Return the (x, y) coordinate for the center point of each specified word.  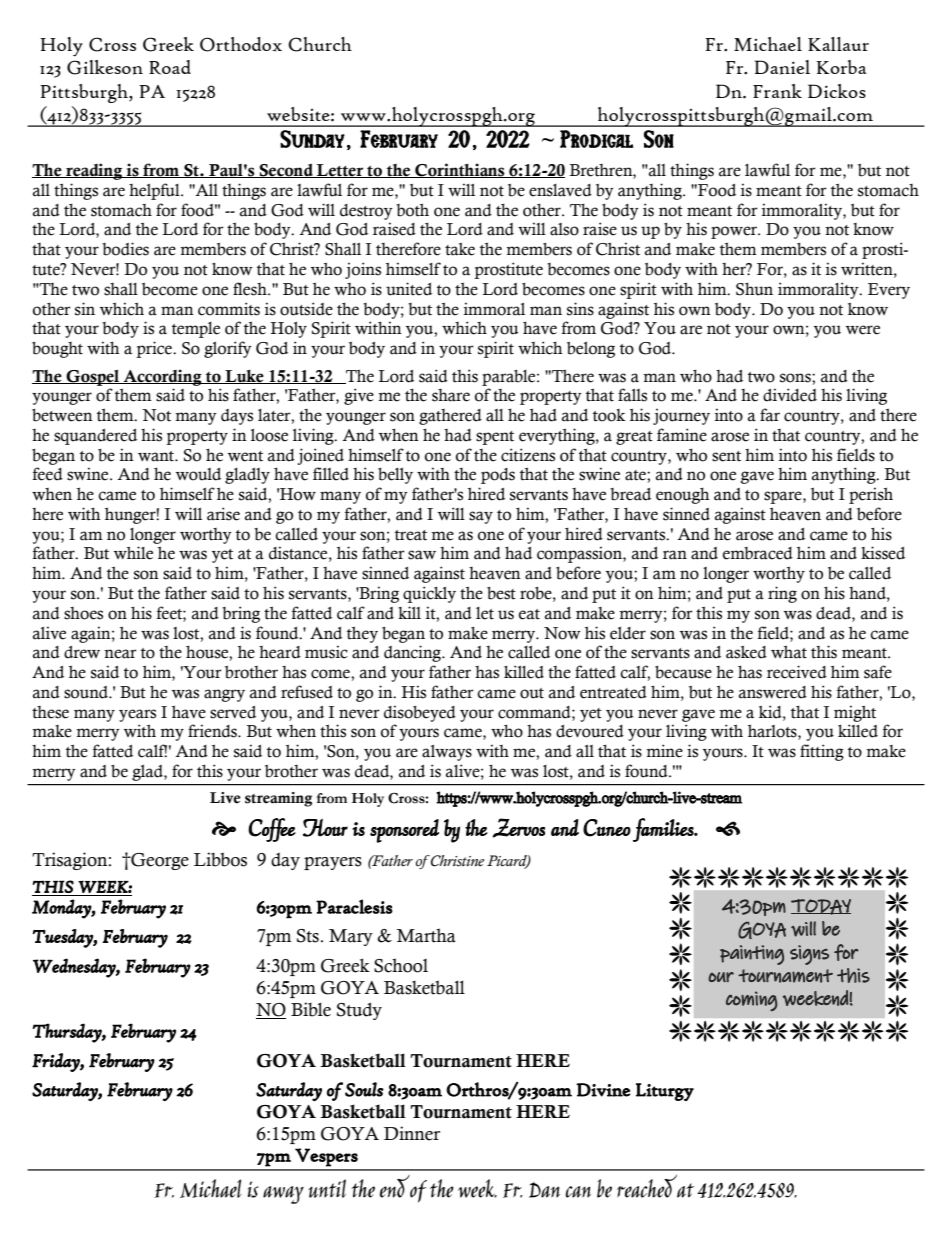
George (159, 861)
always (447, 753)
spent (495, 438)
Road (170, 67)
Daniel (782, 67)
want (157, 456)
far (770, 415)
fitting (822, 752)
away (283, 1195)
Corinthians (460, 170)
